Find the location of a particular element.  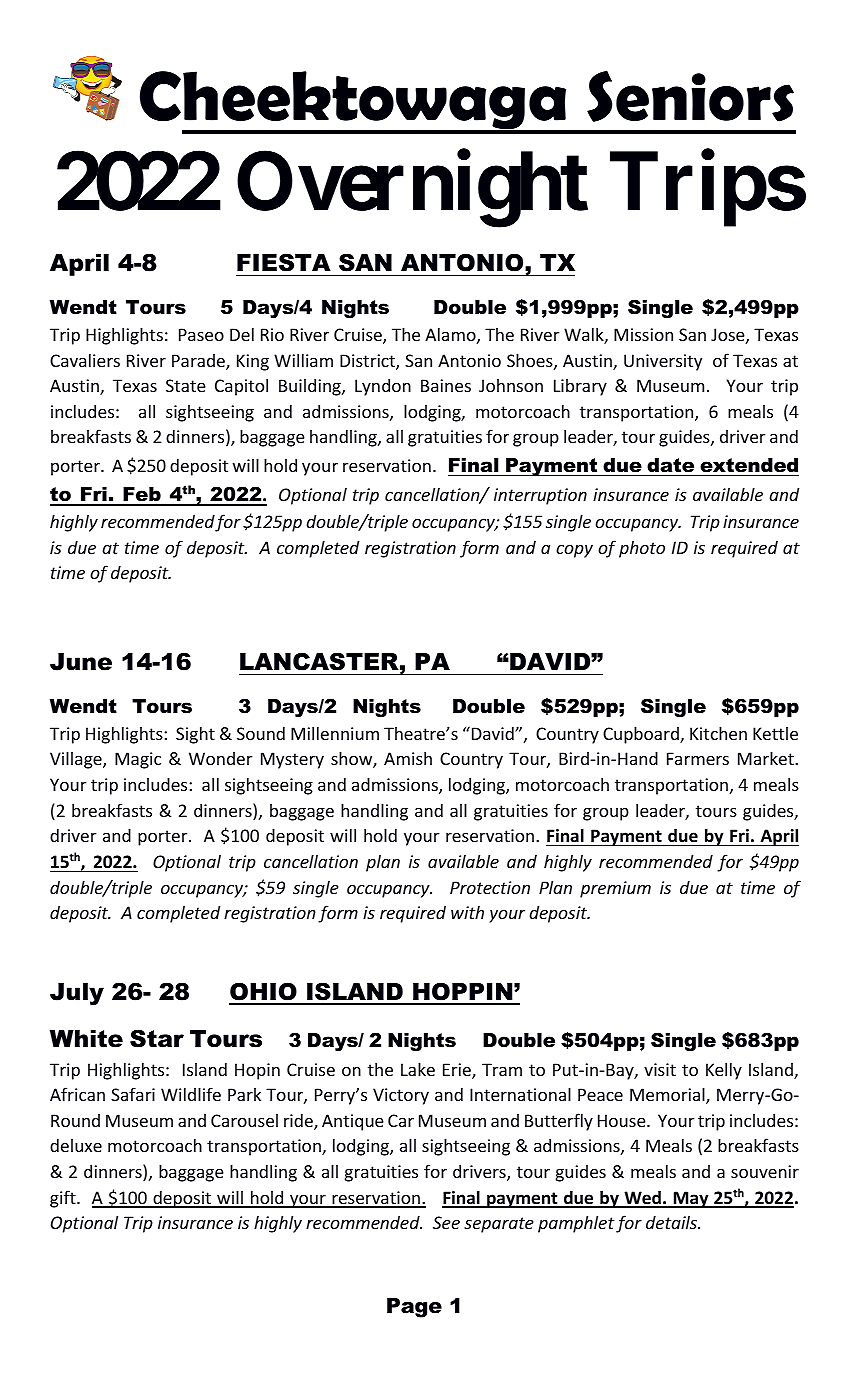

Page is located at coordinates (414, 1308).
